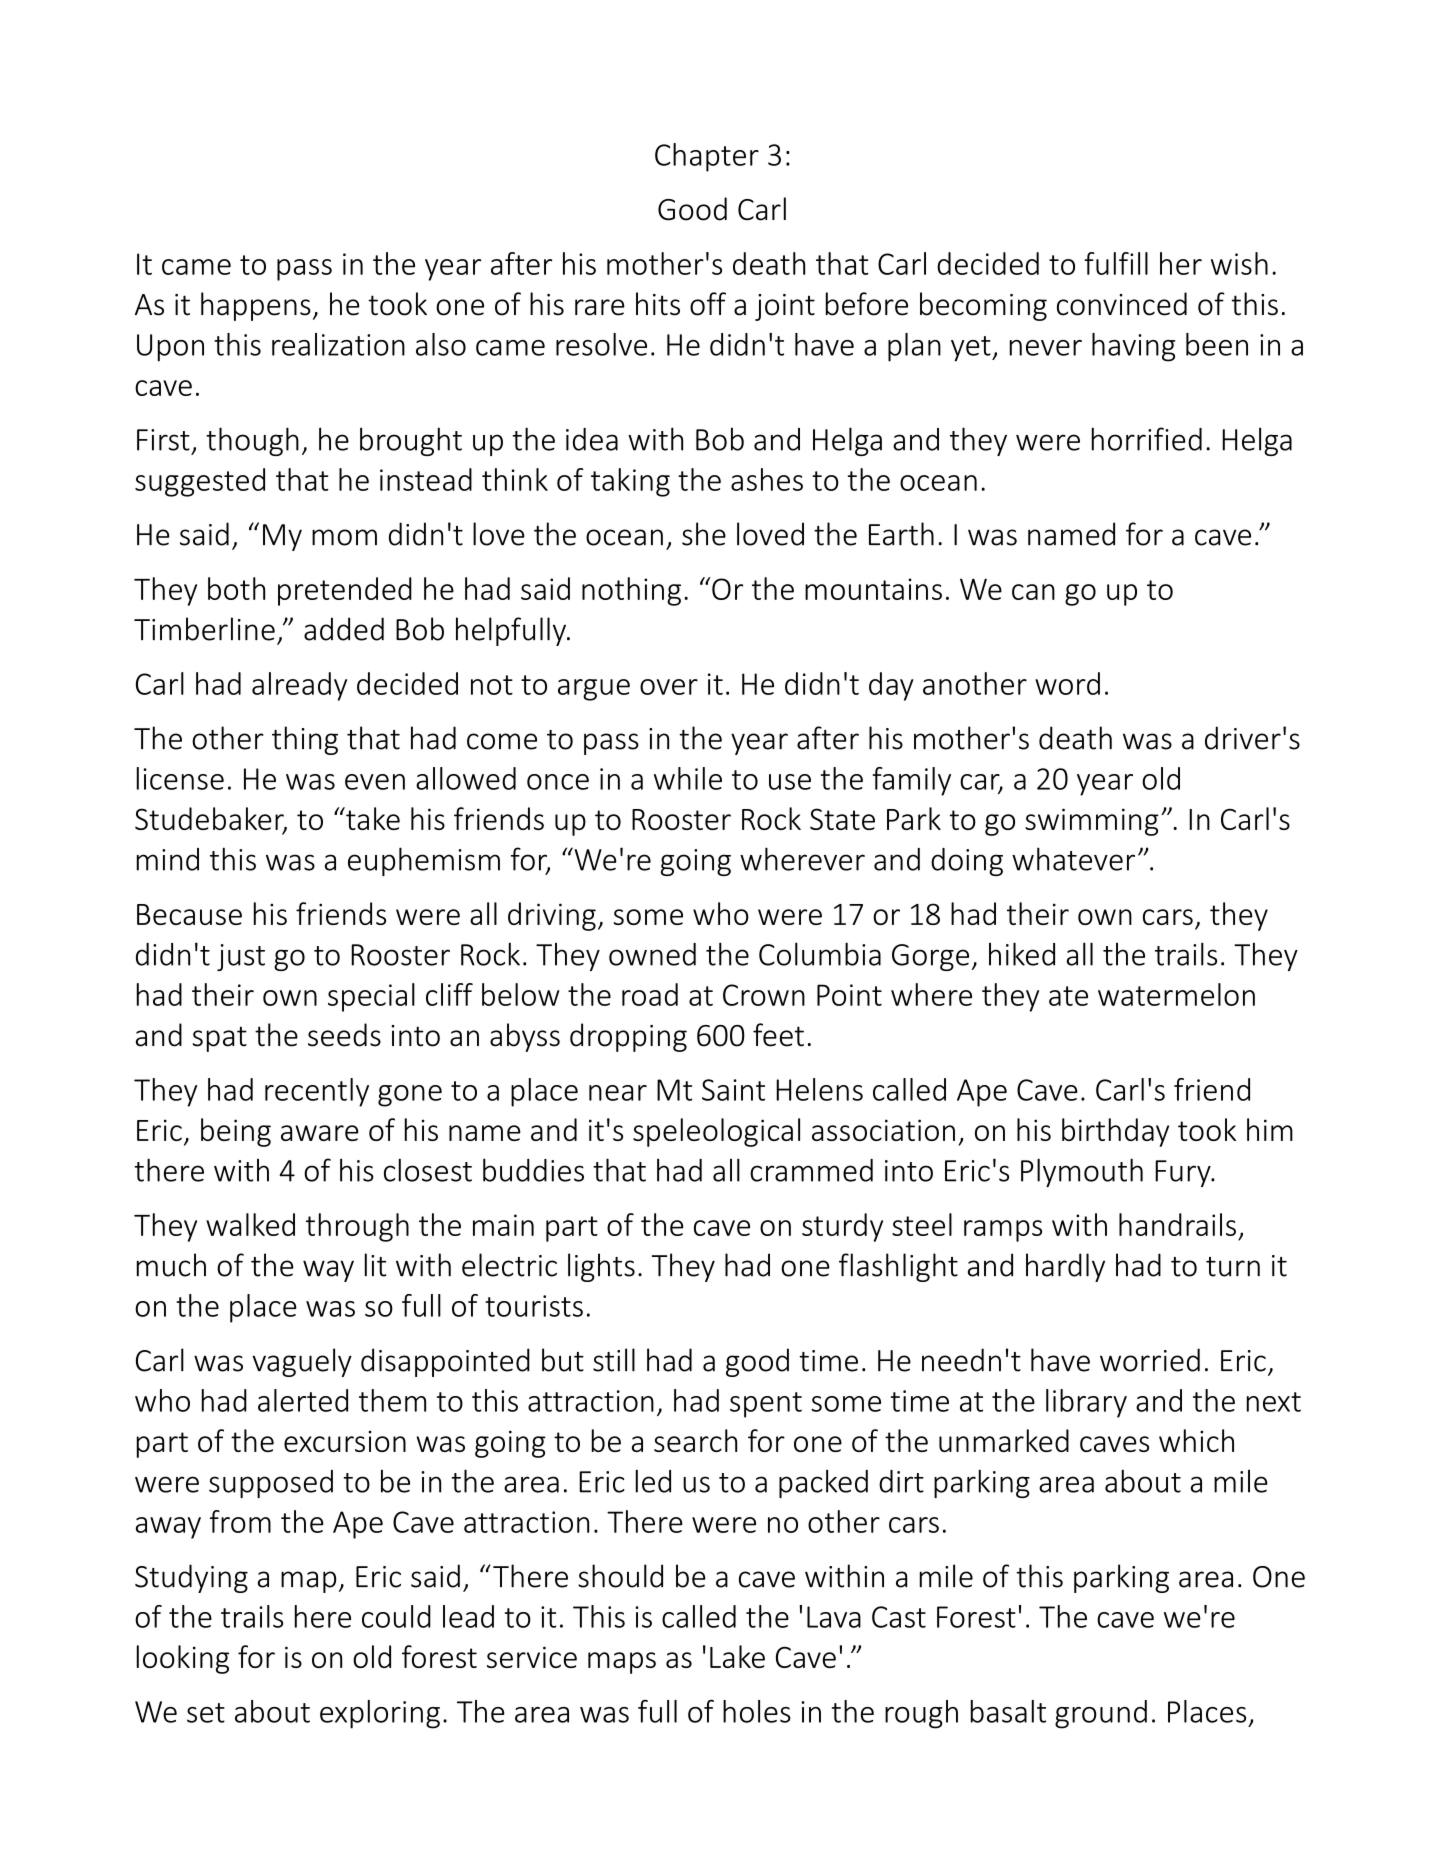 This page has height=1870, width=1445. I want to click on Chapter, so click(707, 157).
